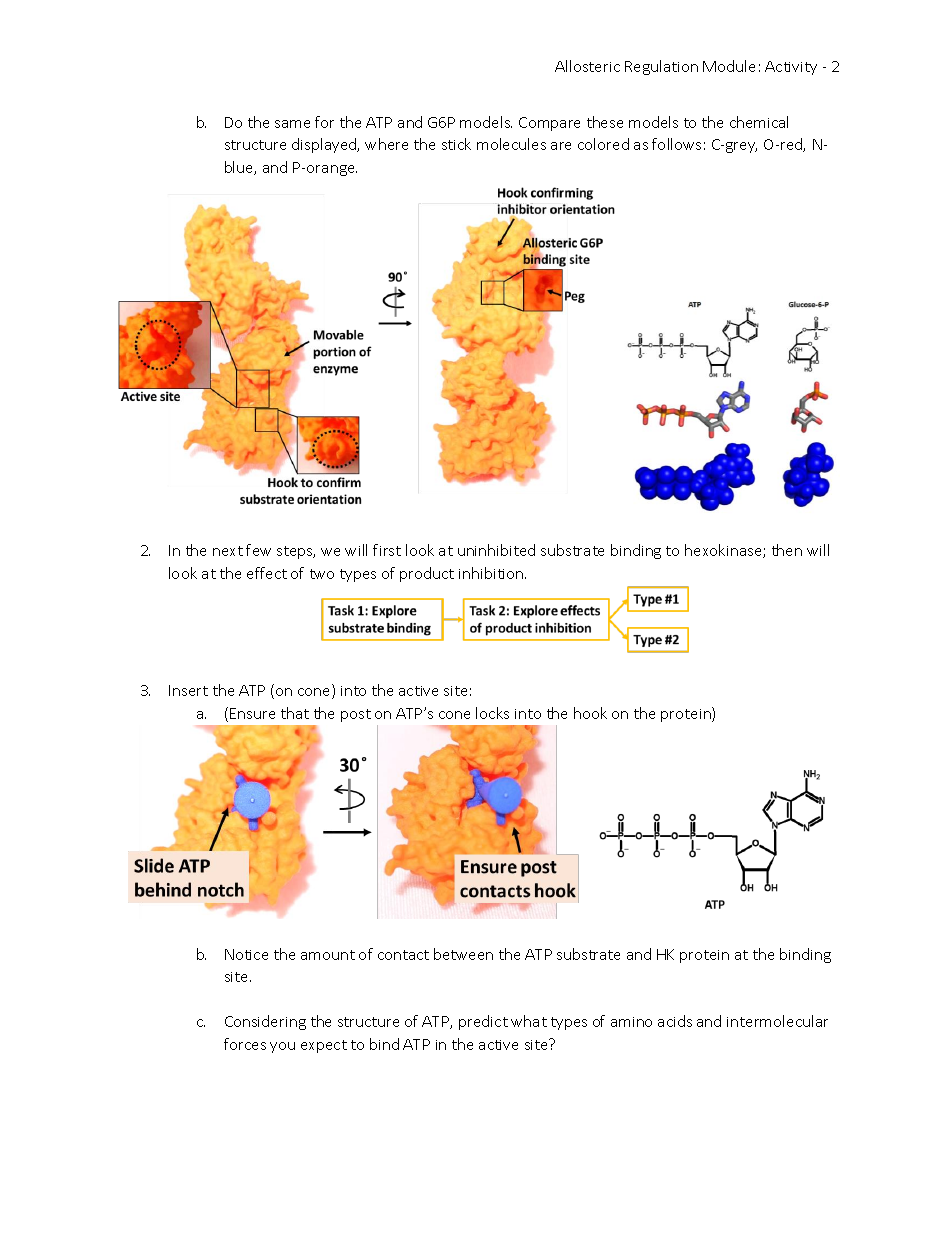  Describe the element at coordinates (729, 66) in the screenshot. I see `Module` at that location.
